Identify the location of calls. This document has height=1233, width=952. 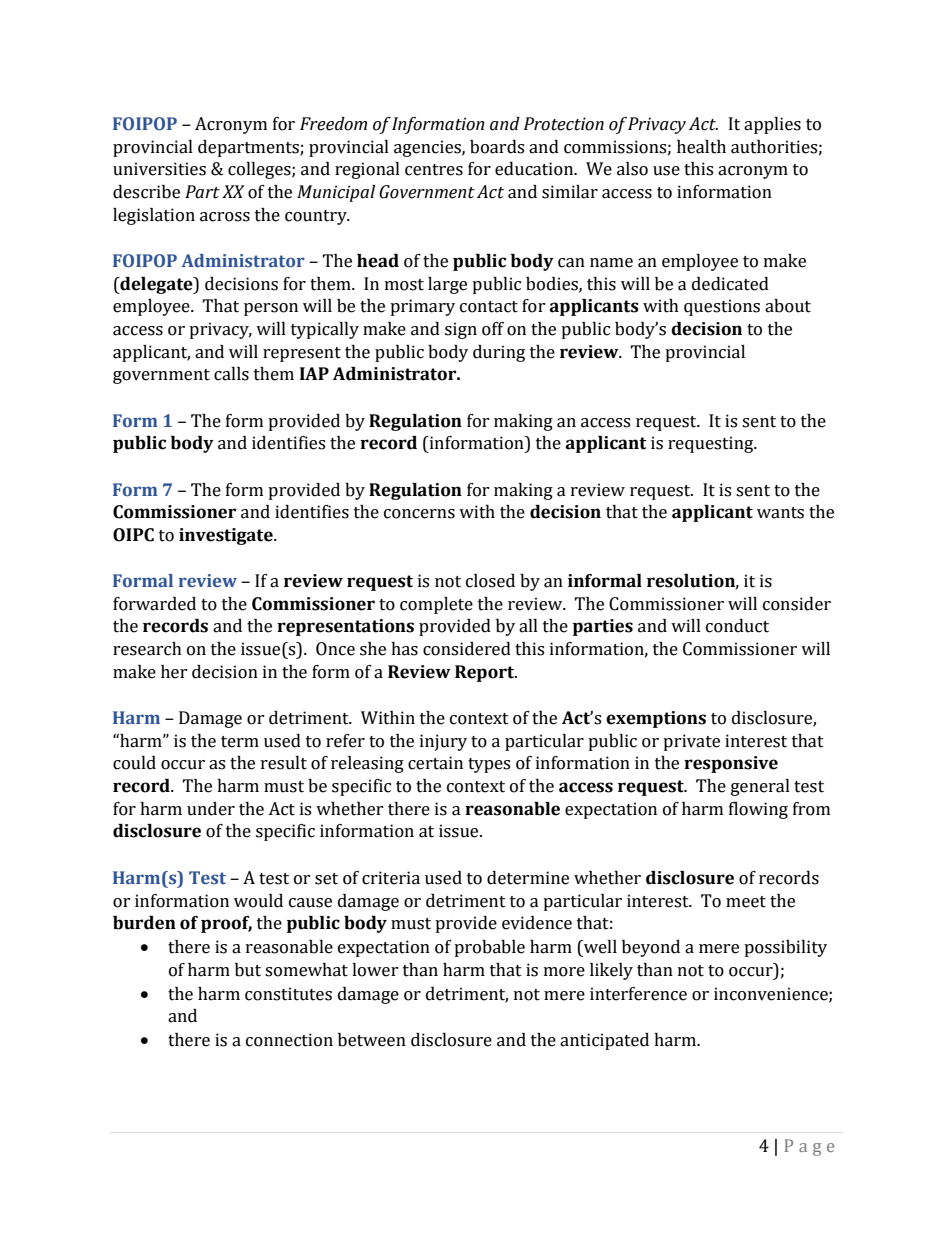
(231, 374).
